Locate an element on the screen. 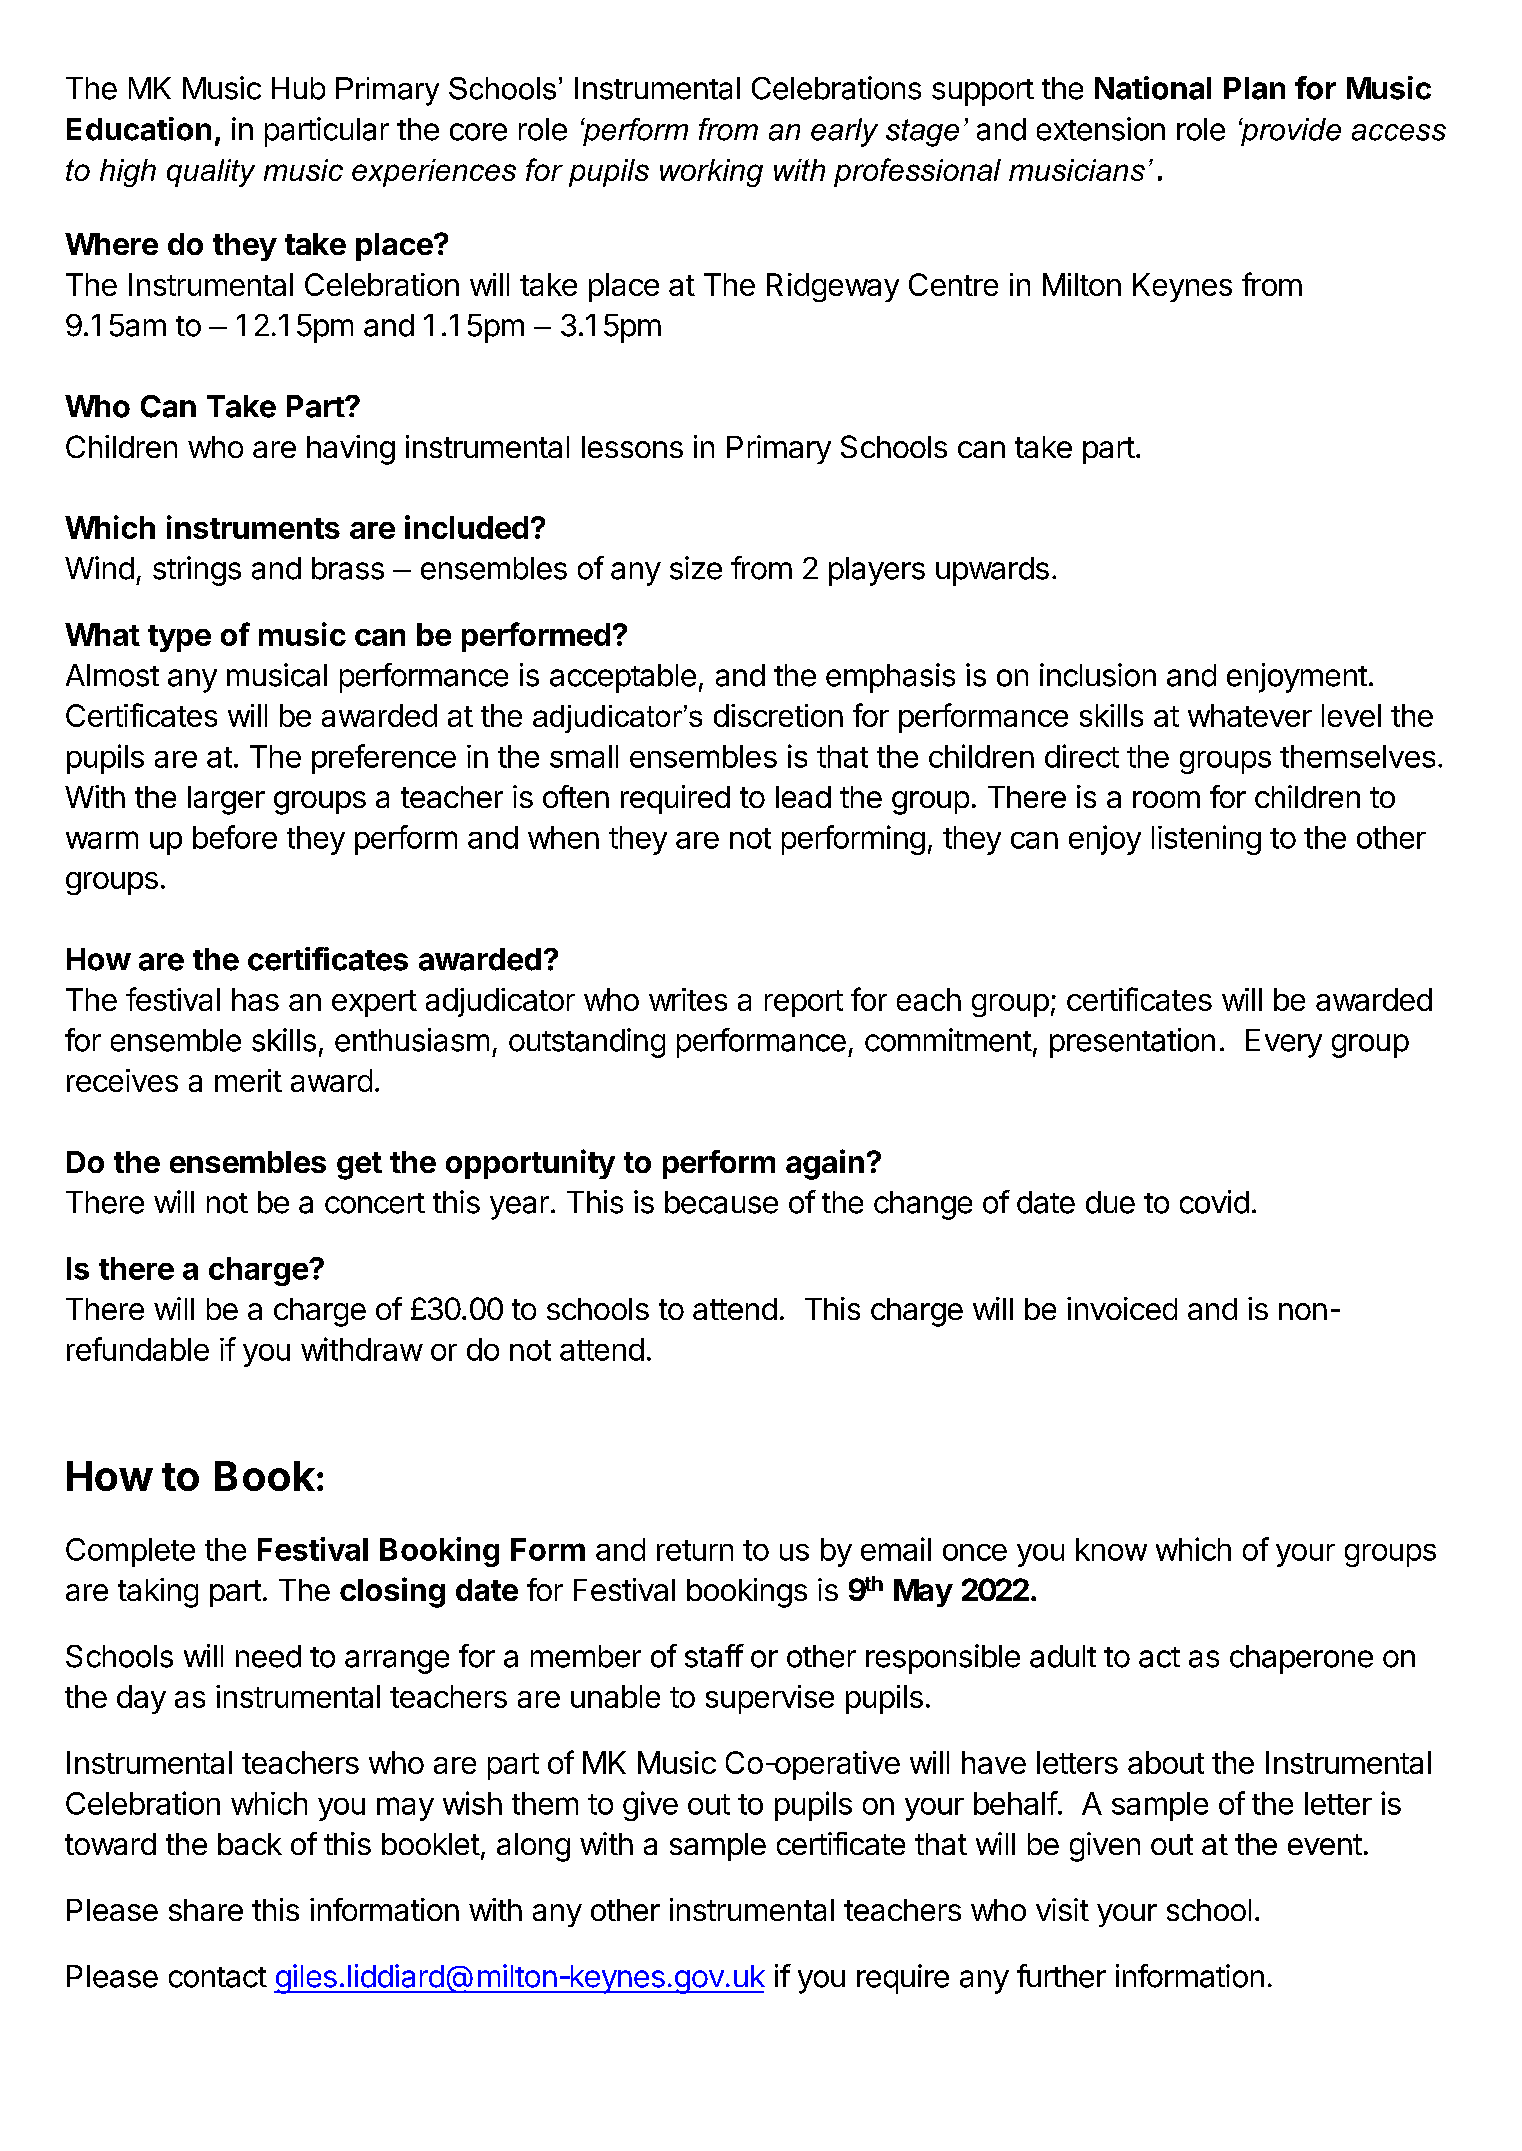 Image resolution: width=1522 pixels, height=2151 pixels. event is located at coordinates (1325, 1844).
